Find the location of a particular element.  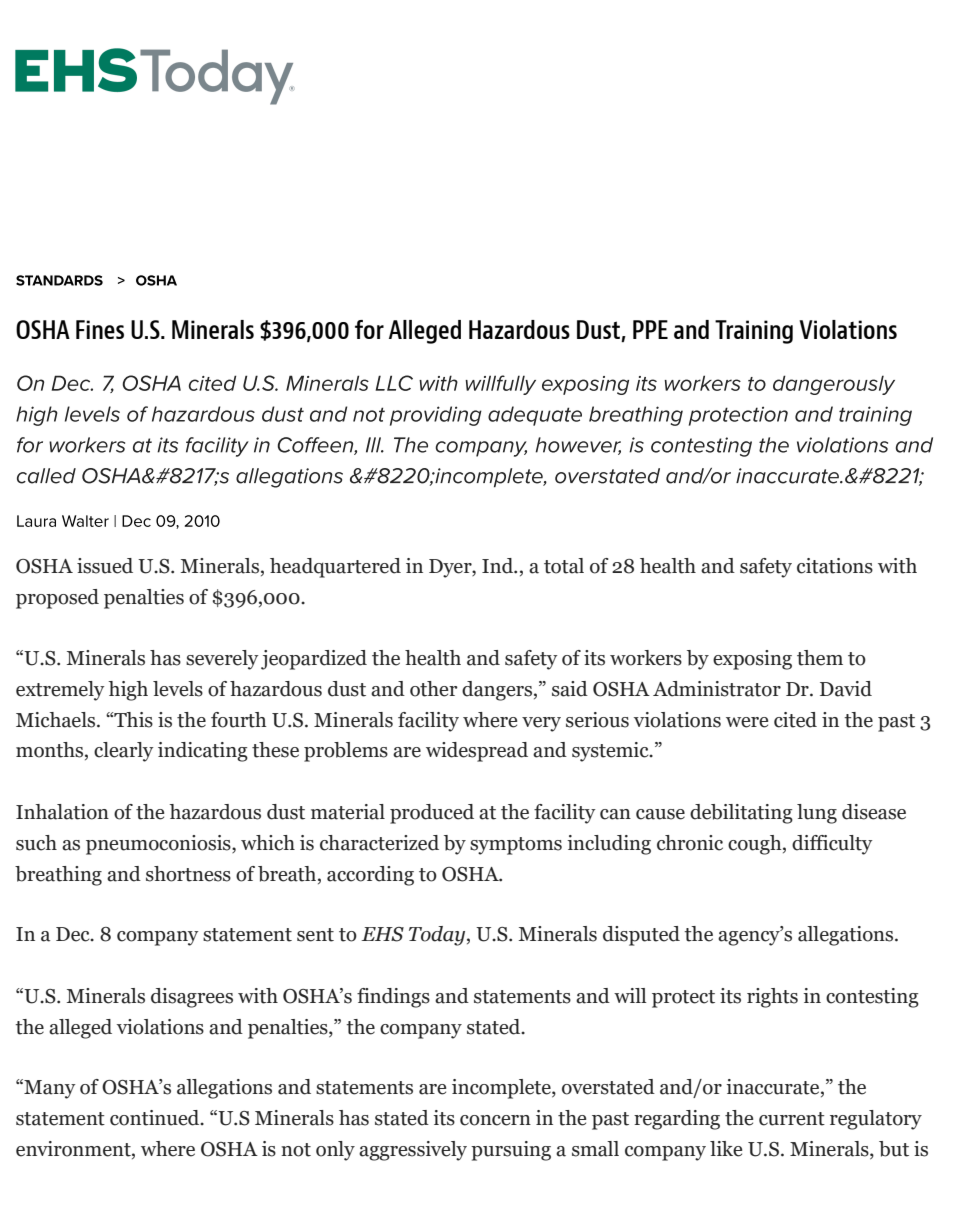

continued is located at coordinates (156, 1118).
